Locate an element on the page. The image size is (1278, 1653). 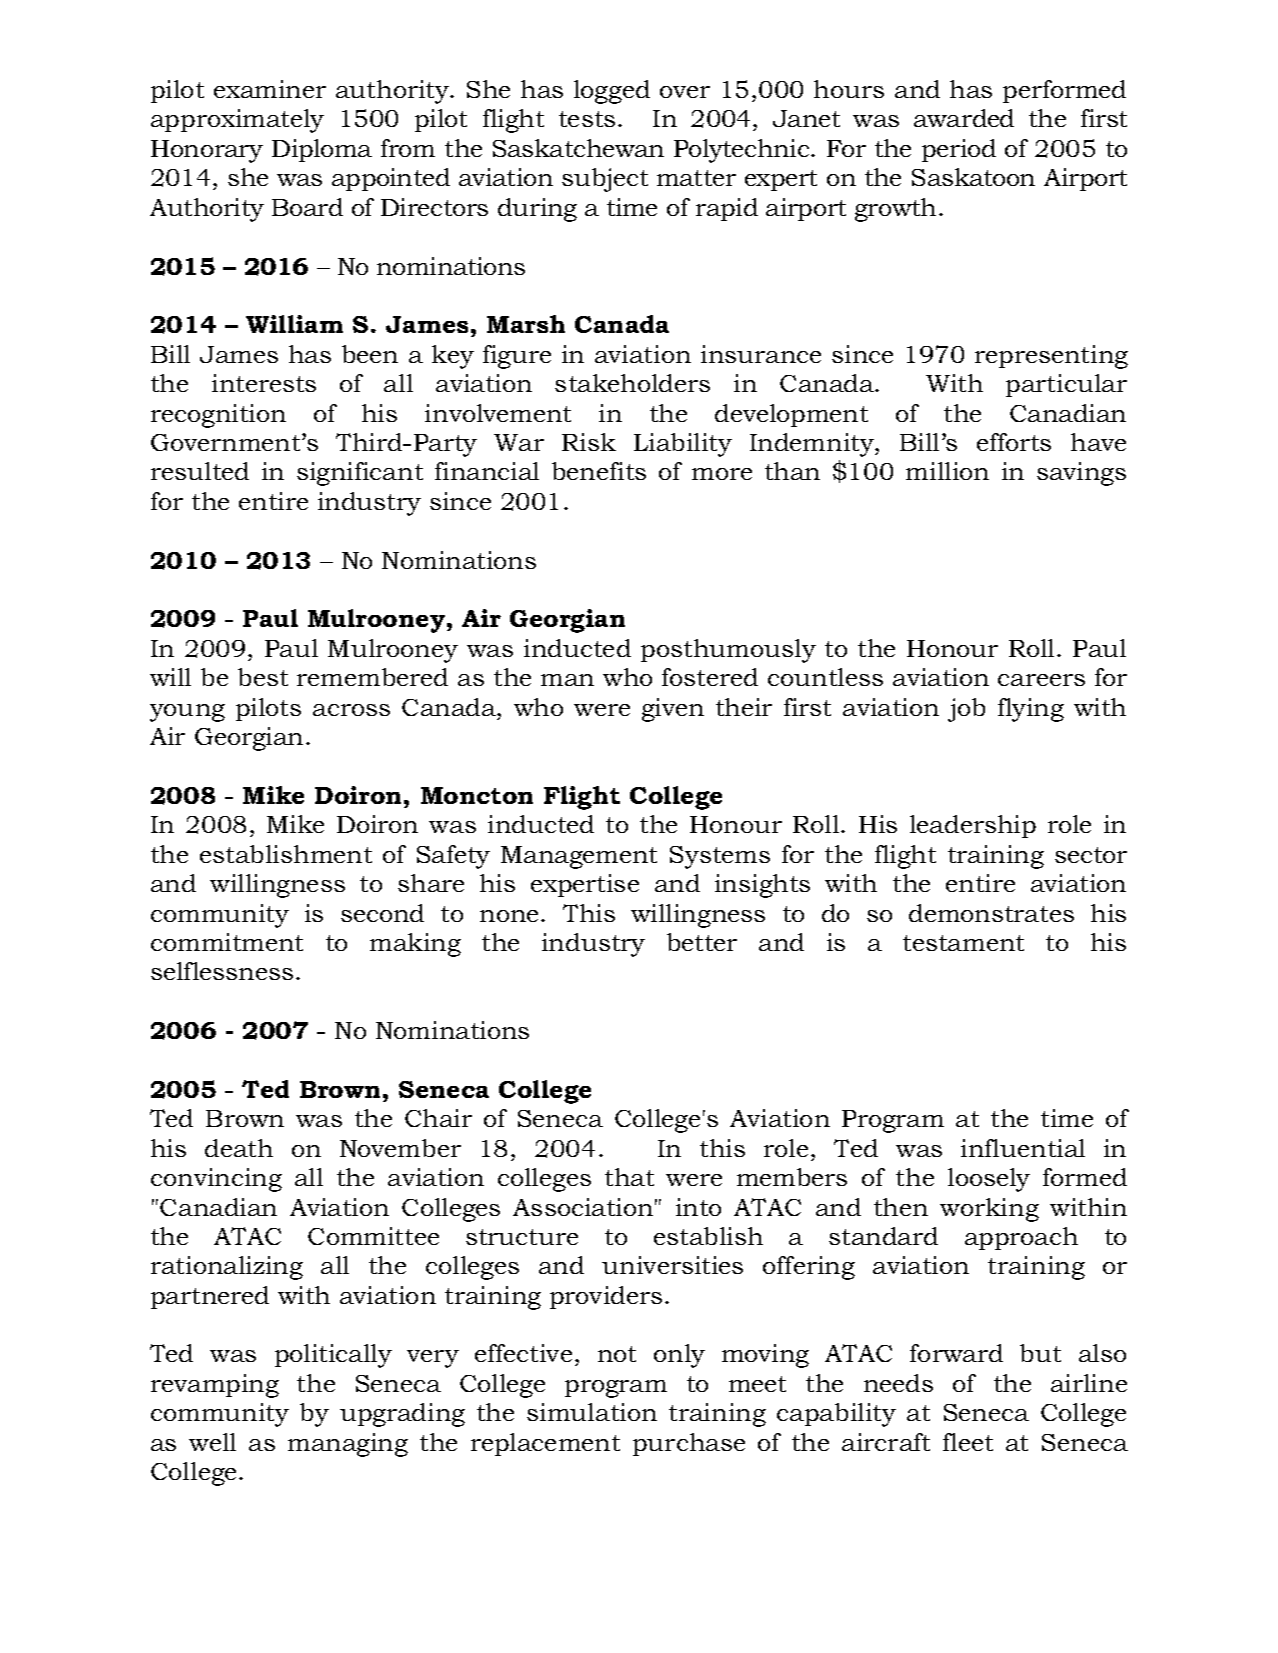
simulation is located at coordinates (592, 1412).
